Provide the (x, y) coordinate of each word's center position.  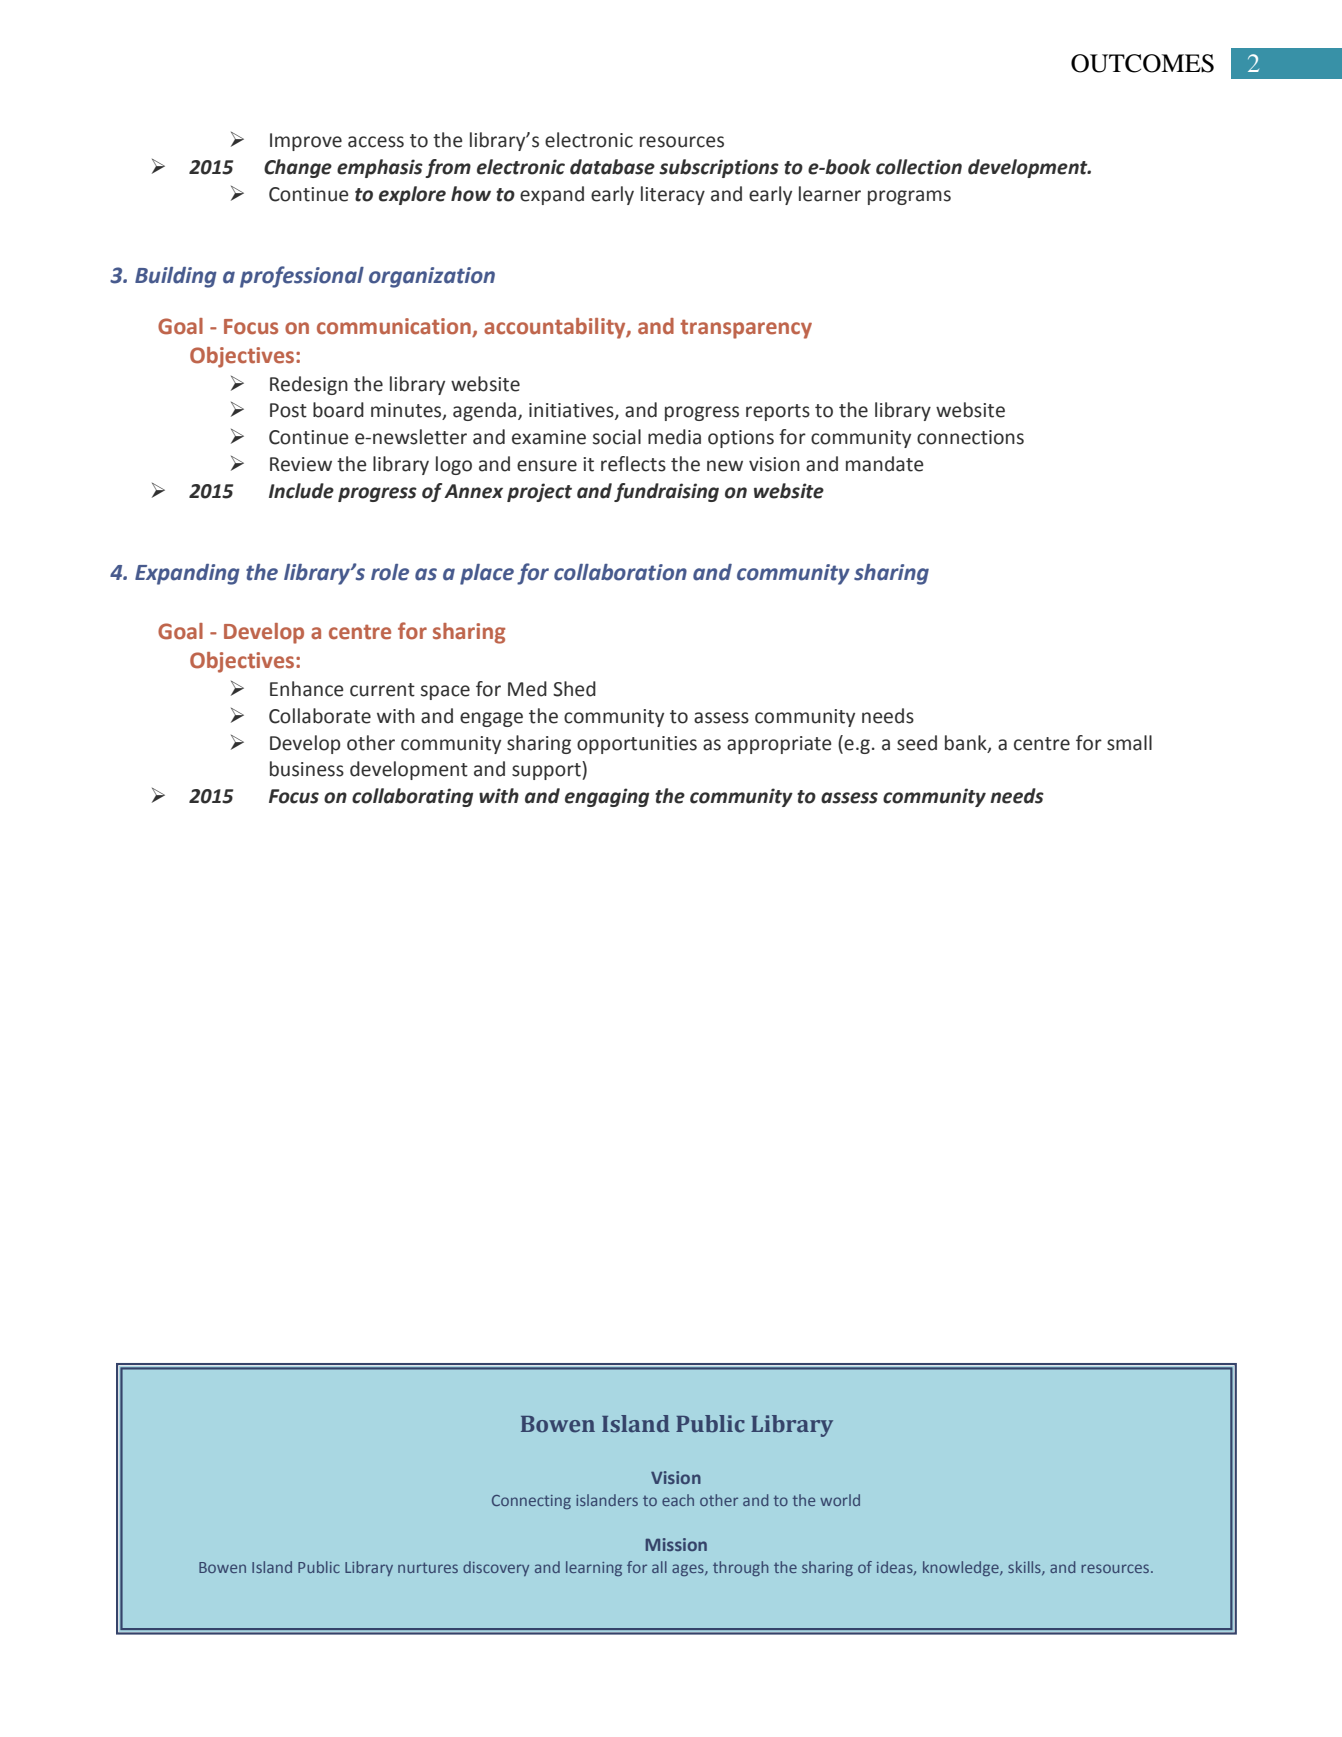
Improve (306, 142)
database (612, 167)
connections (970, 437)
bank (967, 743)
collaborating (412, 797)
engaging (607, 797)
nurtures (428, 1567)
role (390, 572)
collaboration (620, 572)
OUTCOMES (1142, 63)
